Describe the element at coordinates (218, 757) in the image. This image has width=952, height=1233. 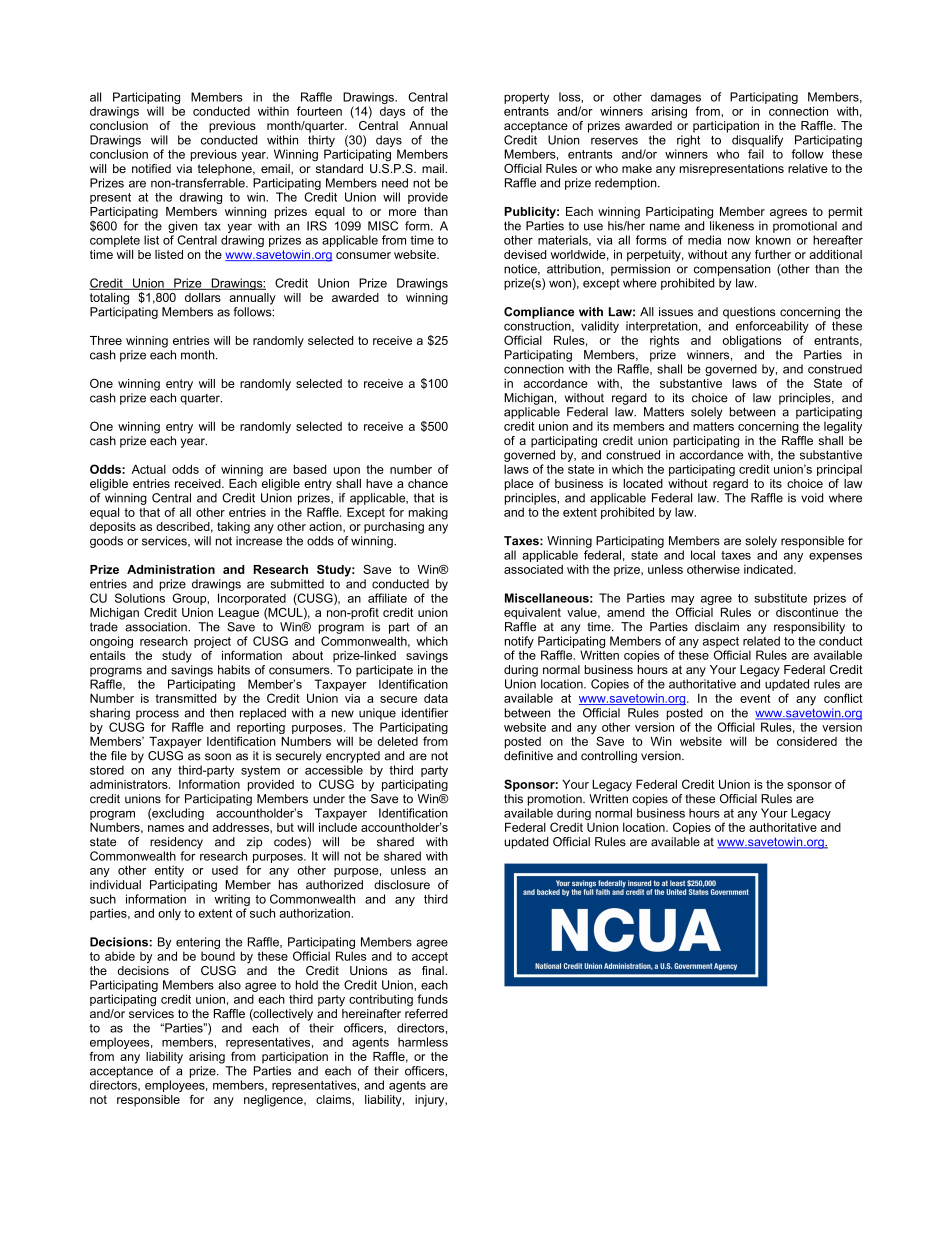
I see `soon` at that location.
